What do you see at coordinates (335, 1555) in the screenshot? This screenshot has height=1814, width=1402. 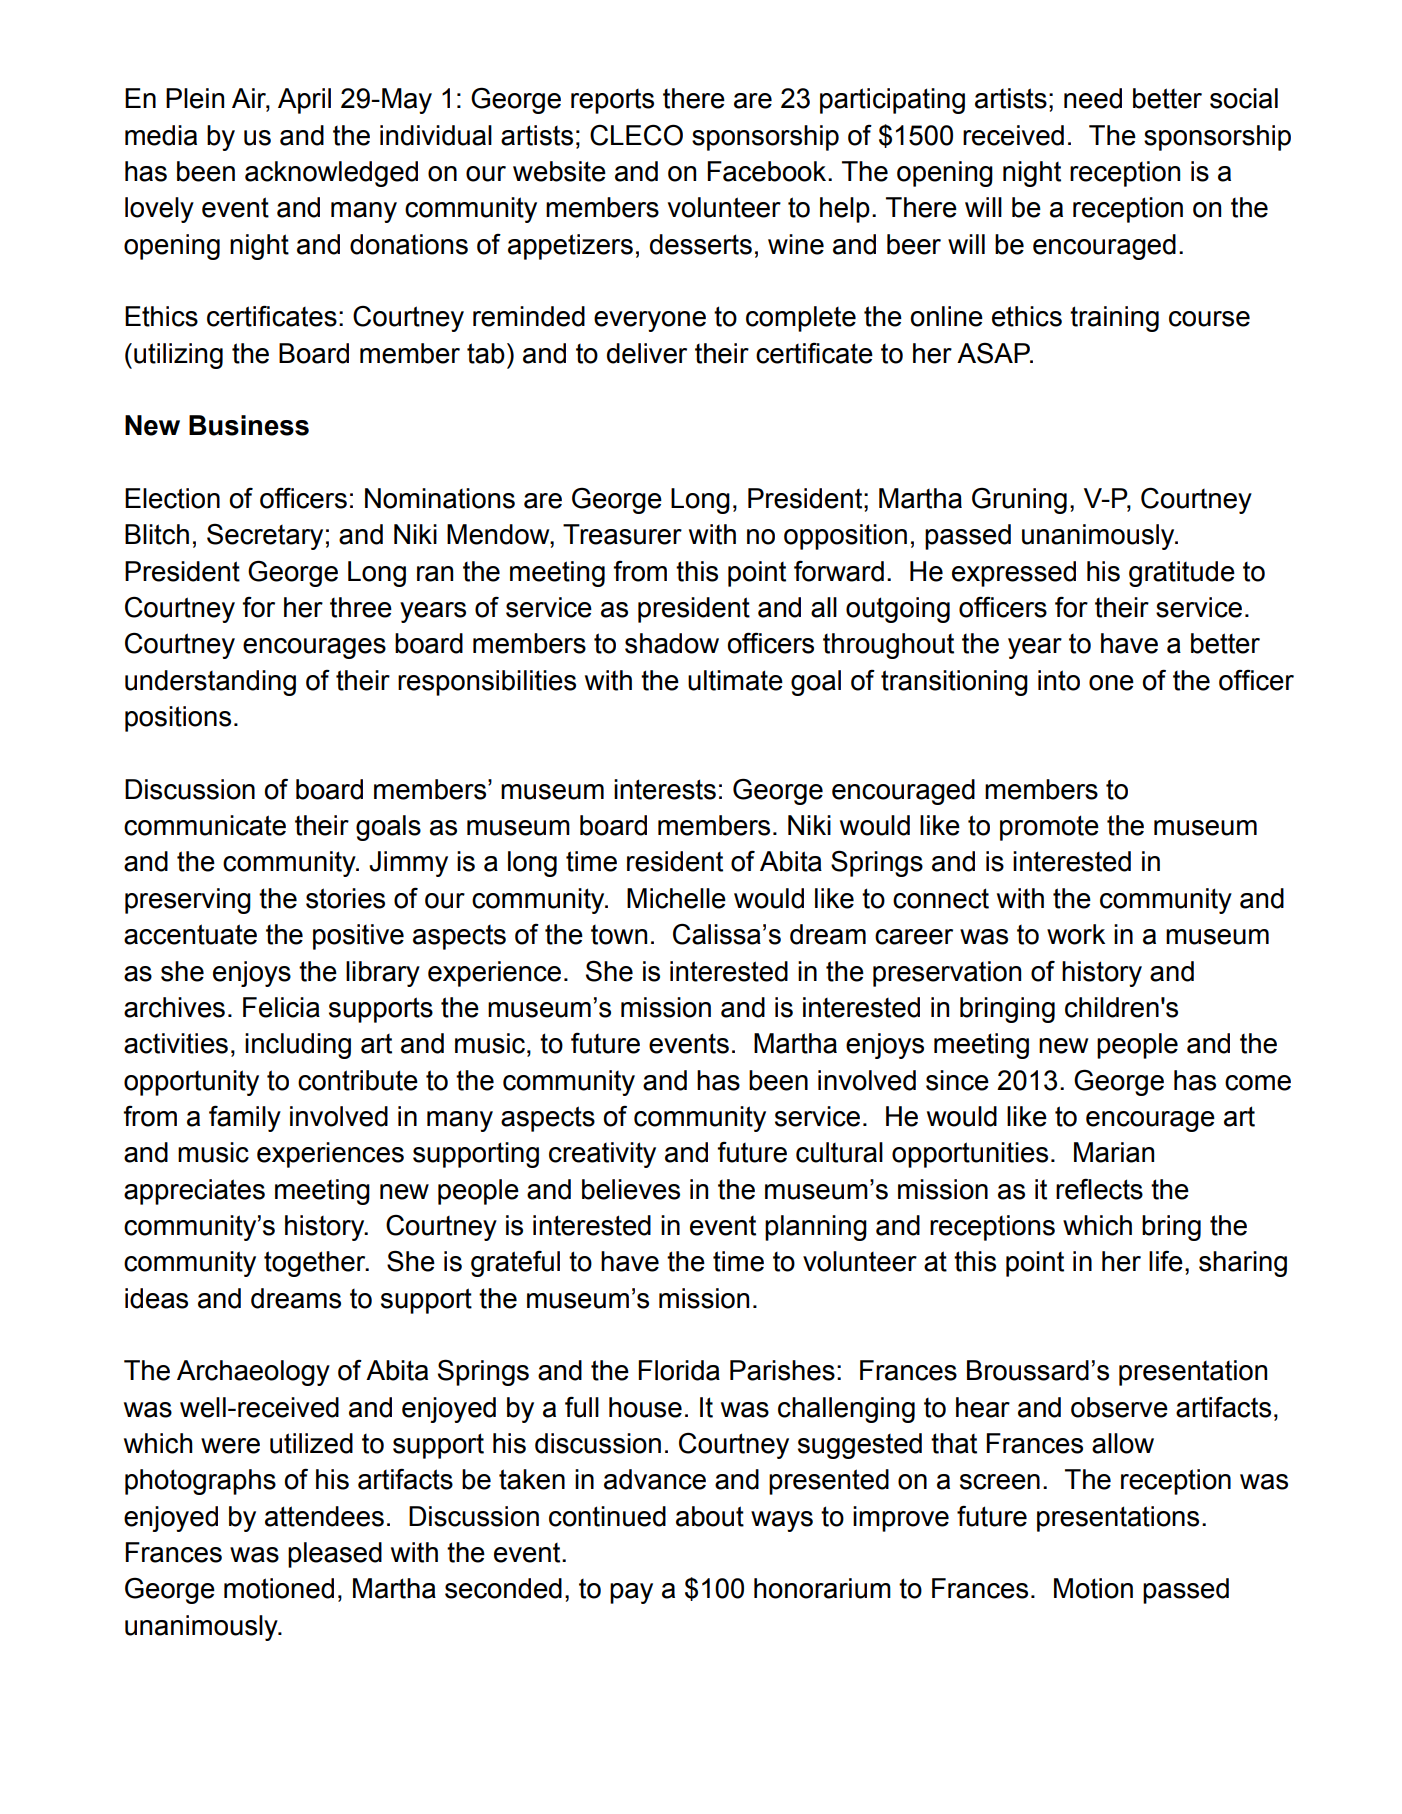 I see `pleased` at bounding box center [335, 1555].
